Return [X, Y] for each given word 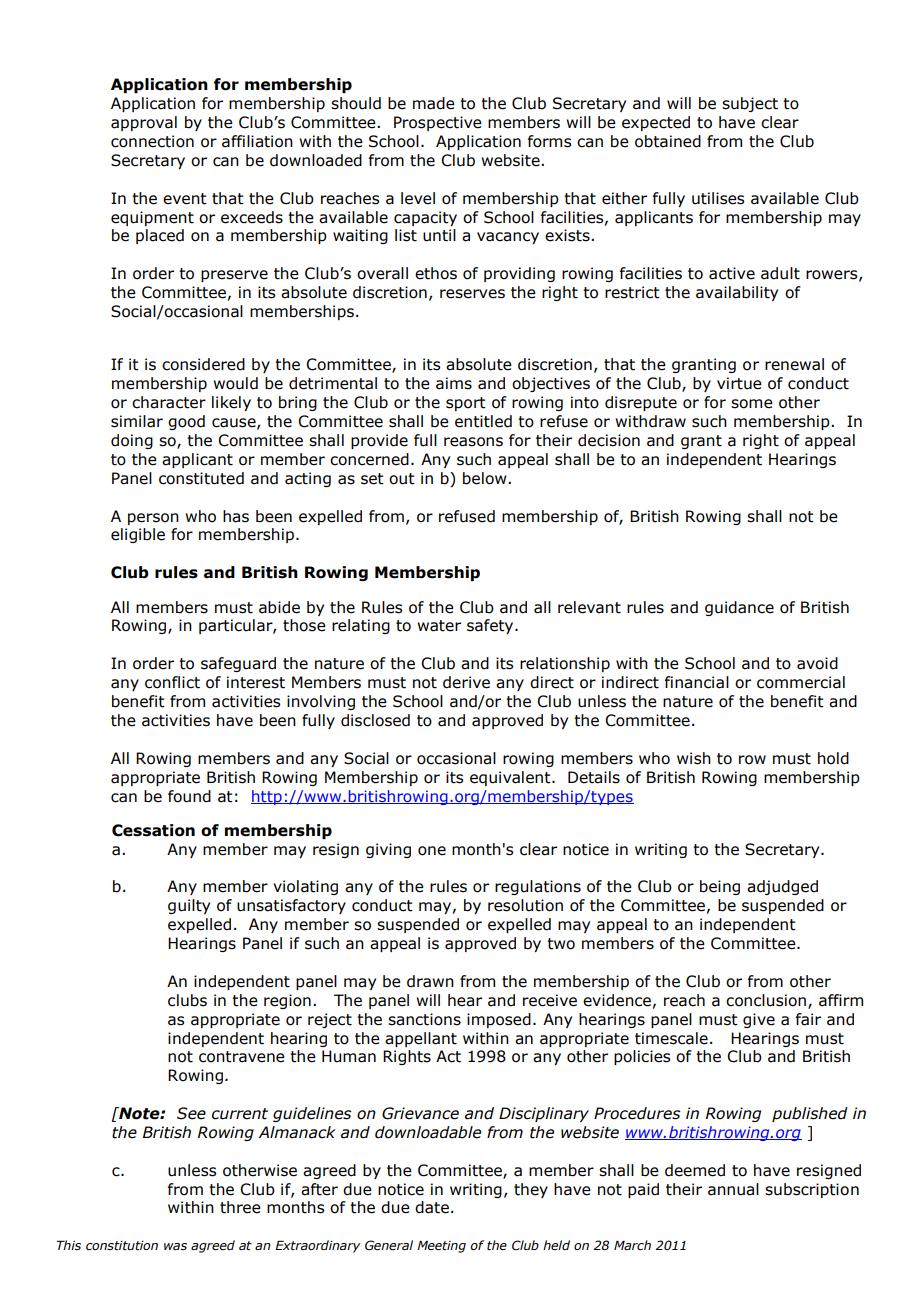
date [432, 1207]
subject [750, 104]
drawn [430, 981]
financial [697, 682]
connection [152, 141]
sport [466, 404]
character [169, 402]
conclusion [766, 1000]
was [175, 1246]
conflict [172, 682]
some [752, 404]
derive [466, 682]
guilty [189, 906]
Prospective [438, 123]
